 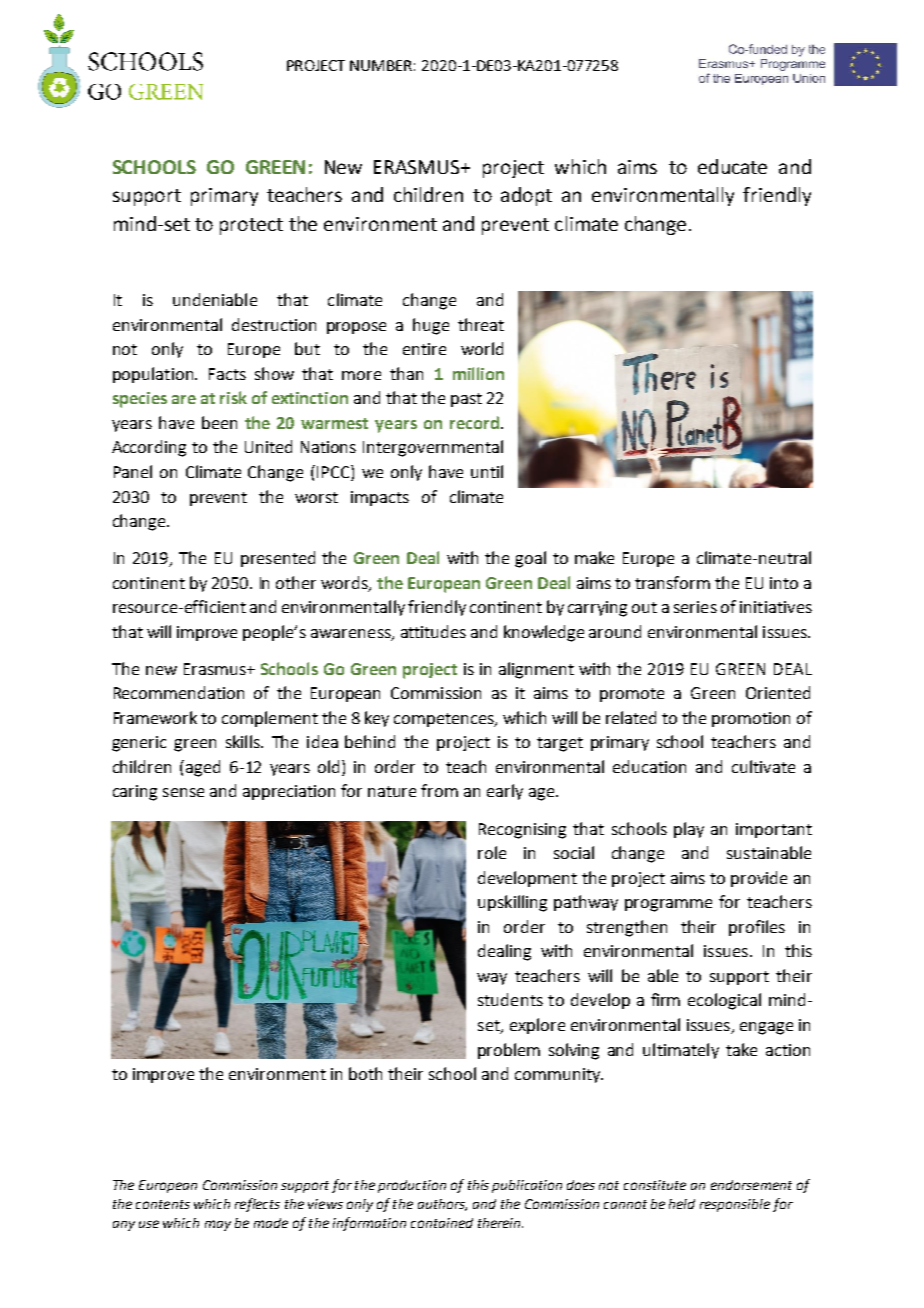 What do you see at coordinates (218, 1225) in the screenshot?
I see `may` at bounding box center [218, 1225].
